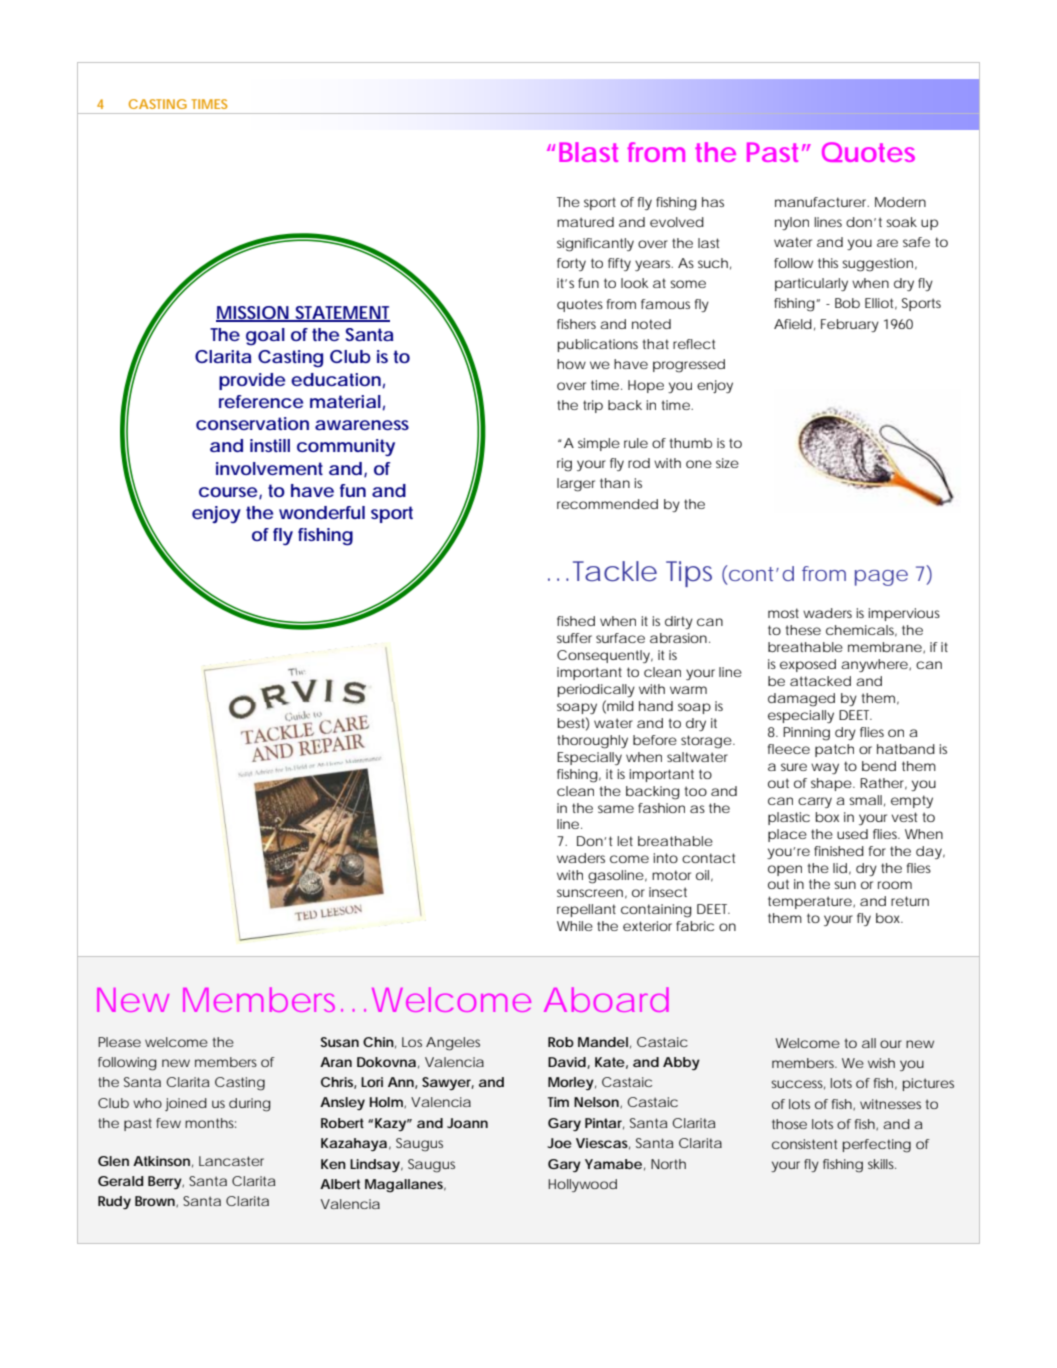 Image resolution: width=1057 pixels, height=1368 pixels. I want to click on Susan, so click(340, 1042).
